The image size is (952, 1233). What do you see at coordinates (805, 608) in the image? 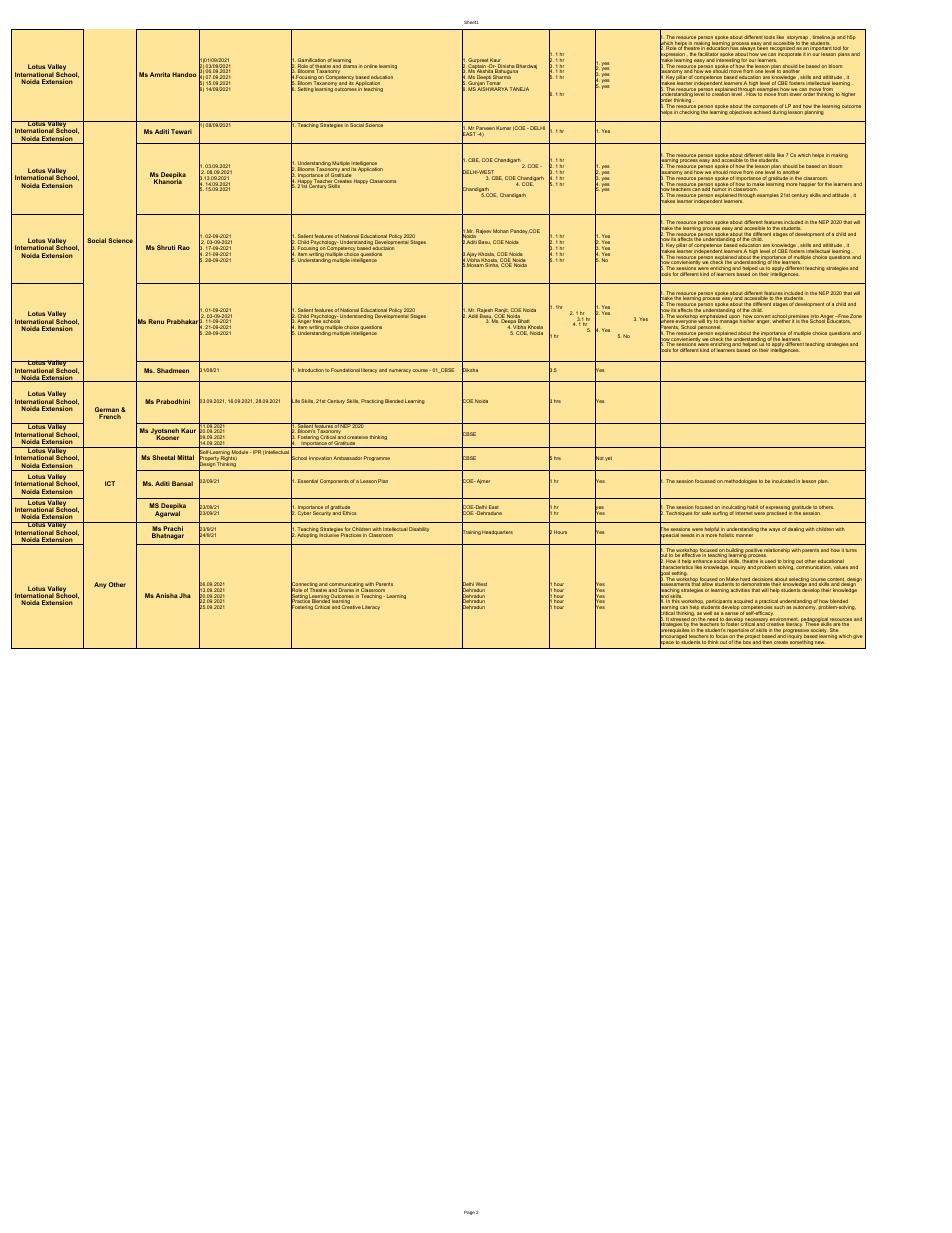
I see `autonomy` at bounding box center [805, 608].
